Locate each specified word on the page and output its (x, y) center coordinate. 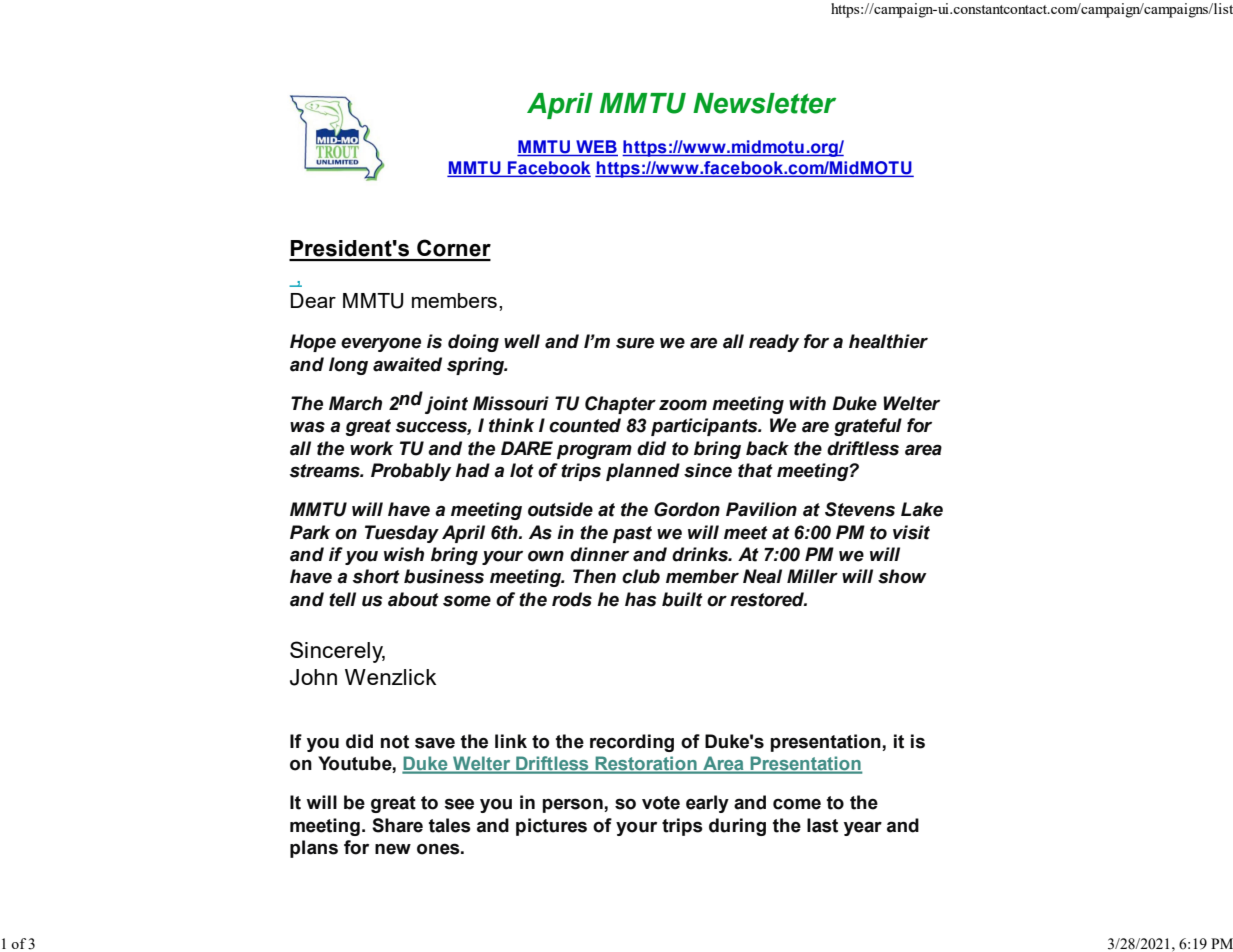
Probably (411, 472)
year (863, 828)
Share (397, 825)
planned (643, 472)
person (574, 805)
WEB (596, 148)
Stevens (860, 509)
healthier (888, 341)
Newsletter (764, 103)
